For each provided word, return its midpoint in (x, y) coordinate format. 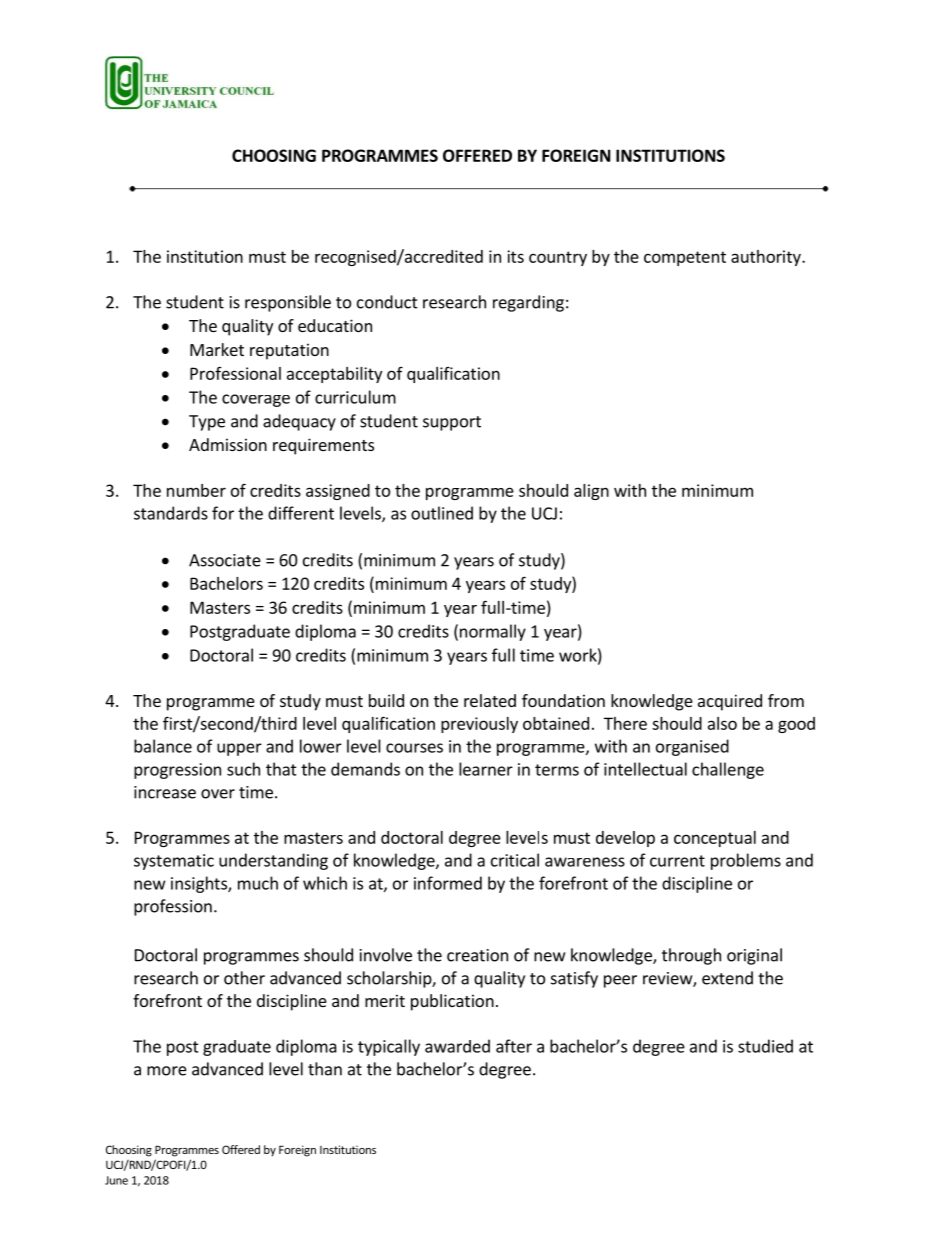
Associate (225, 560)
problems (746, 861)
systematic (174, 862)
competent (685, 258)
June (116, 1180)
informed (448, 883)
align (591, 492)
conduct (387, 302)
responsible (288, 303)
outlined (442, 513)
